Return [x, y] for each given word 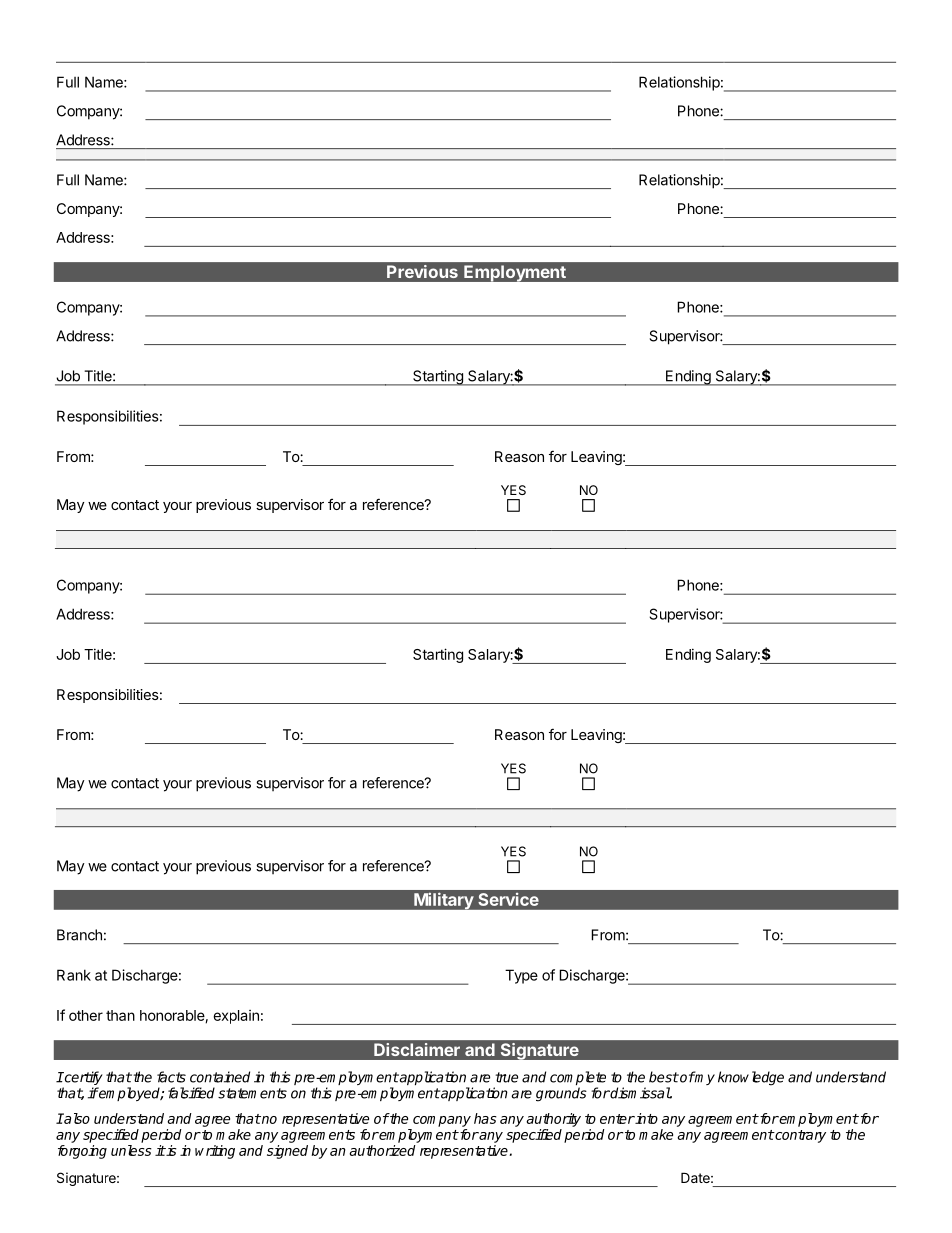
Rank [74, 975]
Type [521, 976]
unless [131, 1150]
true [506, 1077]
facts [171, 1077]
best [664, 1077]
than [120, 1015]
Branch [79, 935]
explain [236, 1017]
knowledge [751, 1078]
